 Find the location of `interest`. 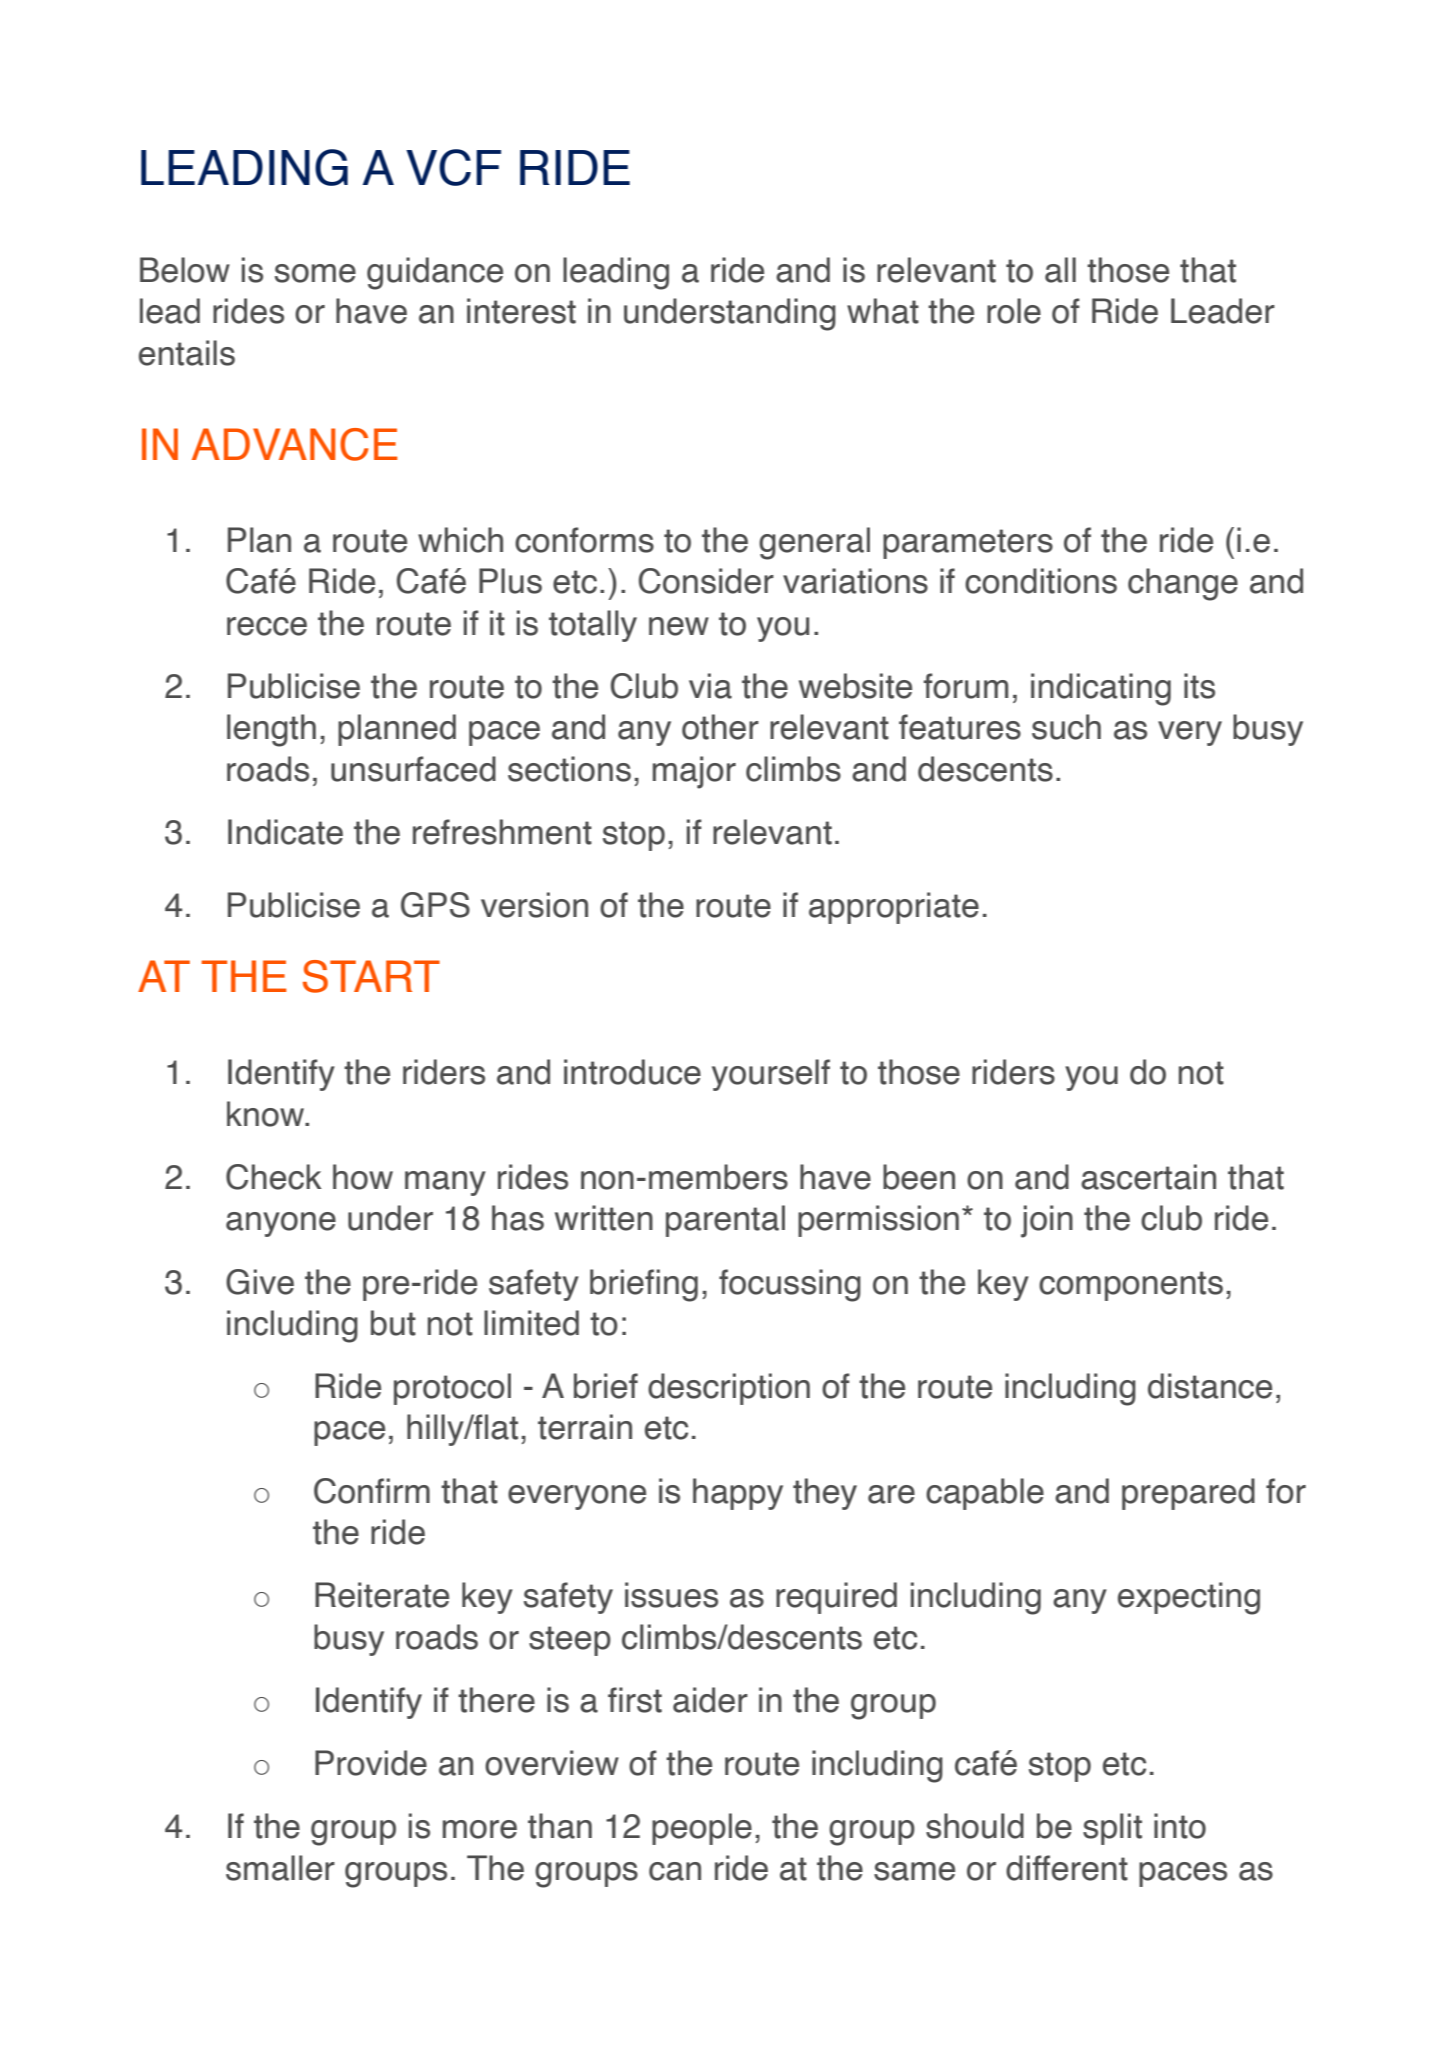

interest is located at coordinates (521, 311).
